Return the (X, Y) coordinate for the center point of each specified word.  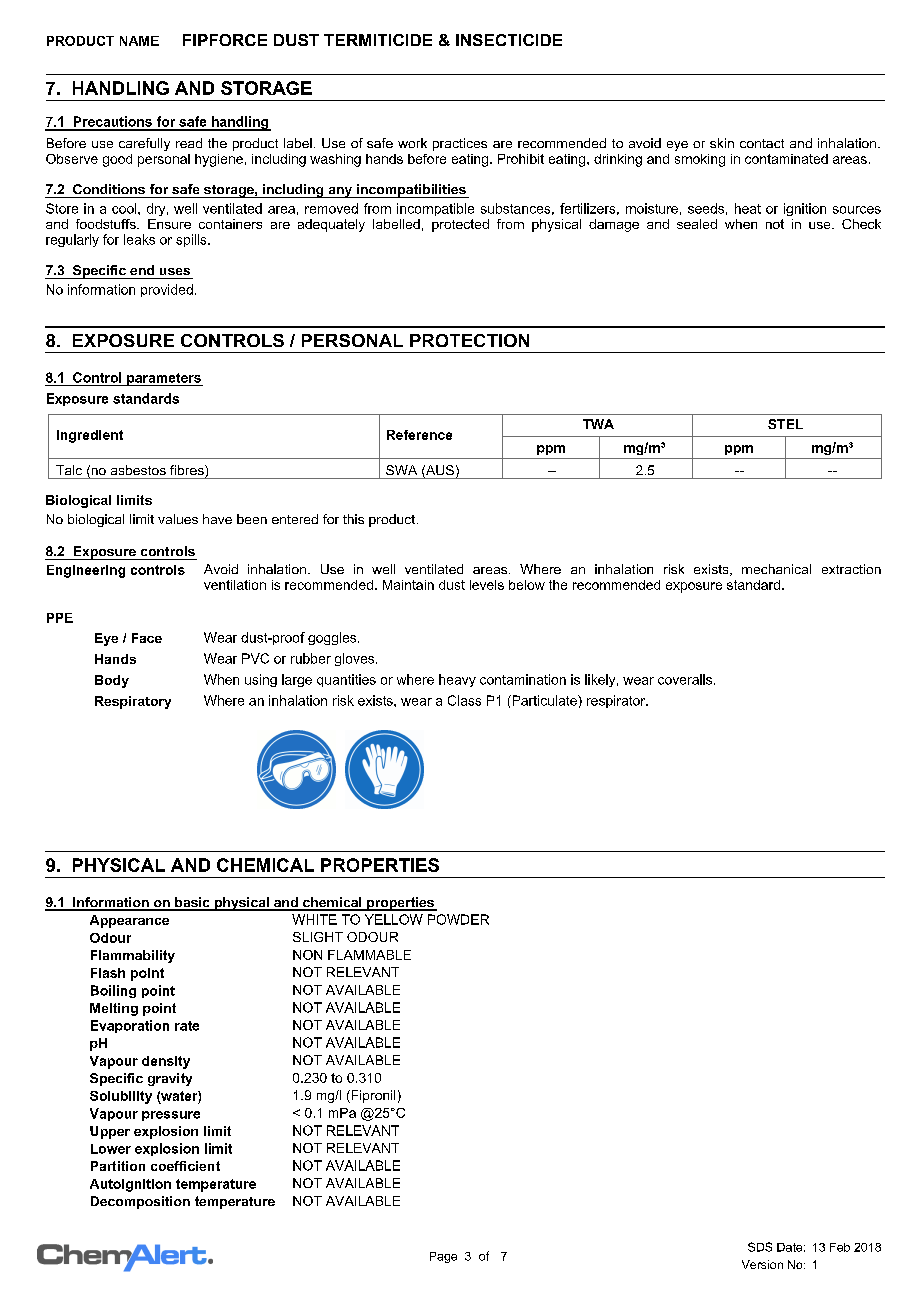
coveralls (686, 679)
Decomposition (140, 1202)
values (178, 519)
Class (464, 700)
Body (112, 681)
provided (167, 290)
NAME (139, 41)
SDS (760, 1247)
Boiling (113, 991)
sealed (697, 224)
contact (762, 143)
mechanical (776, 569)
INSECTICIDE (509, 40)
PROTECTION (469, 340)
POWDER (458, 919)
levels (487, 585)
